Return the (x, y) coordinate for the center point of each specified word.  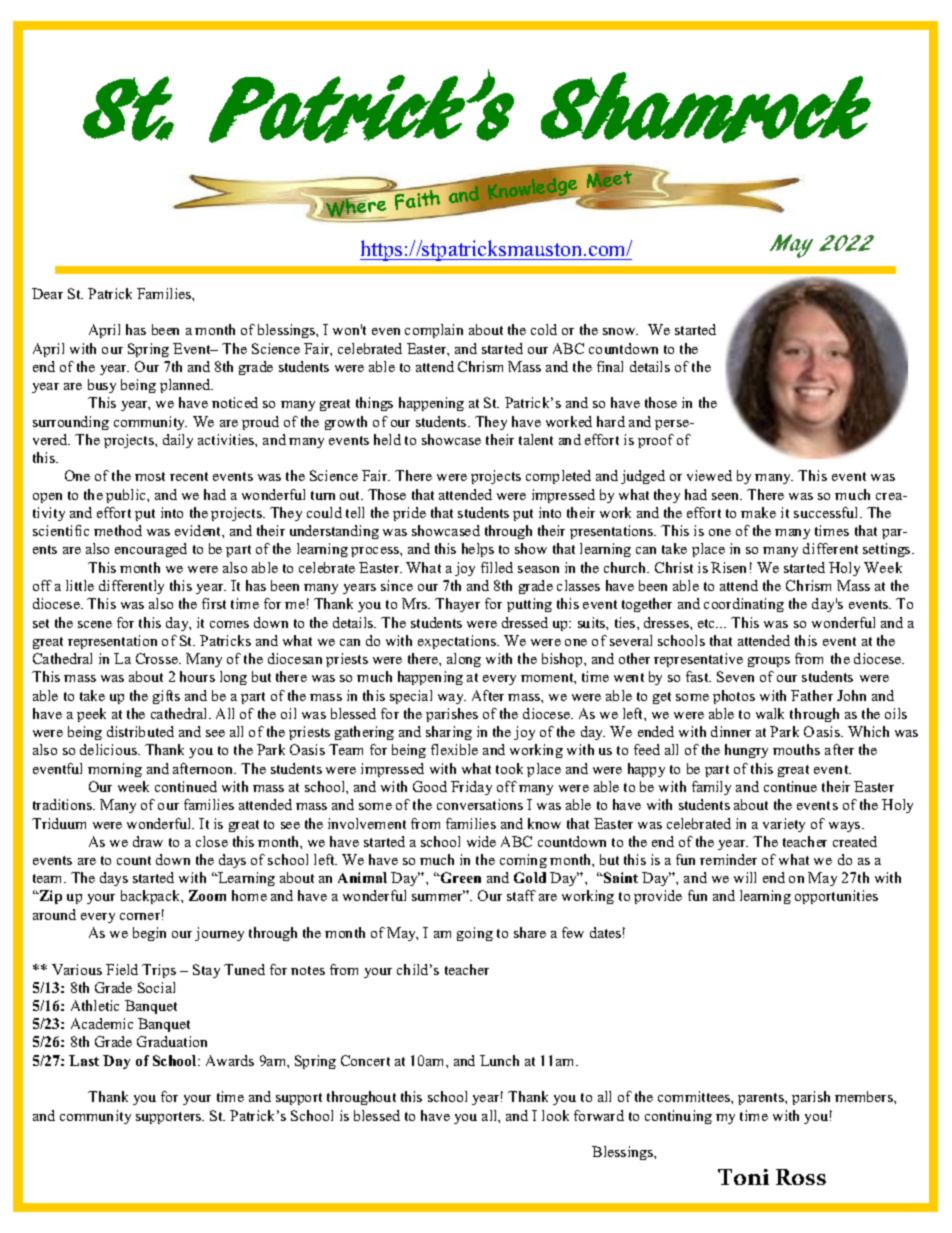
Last (84, 1060)
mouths (796, 749)
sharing (449, 733)
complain (434, 331)
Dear (47, 293)
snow (620, 331)
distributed (140, 731)
